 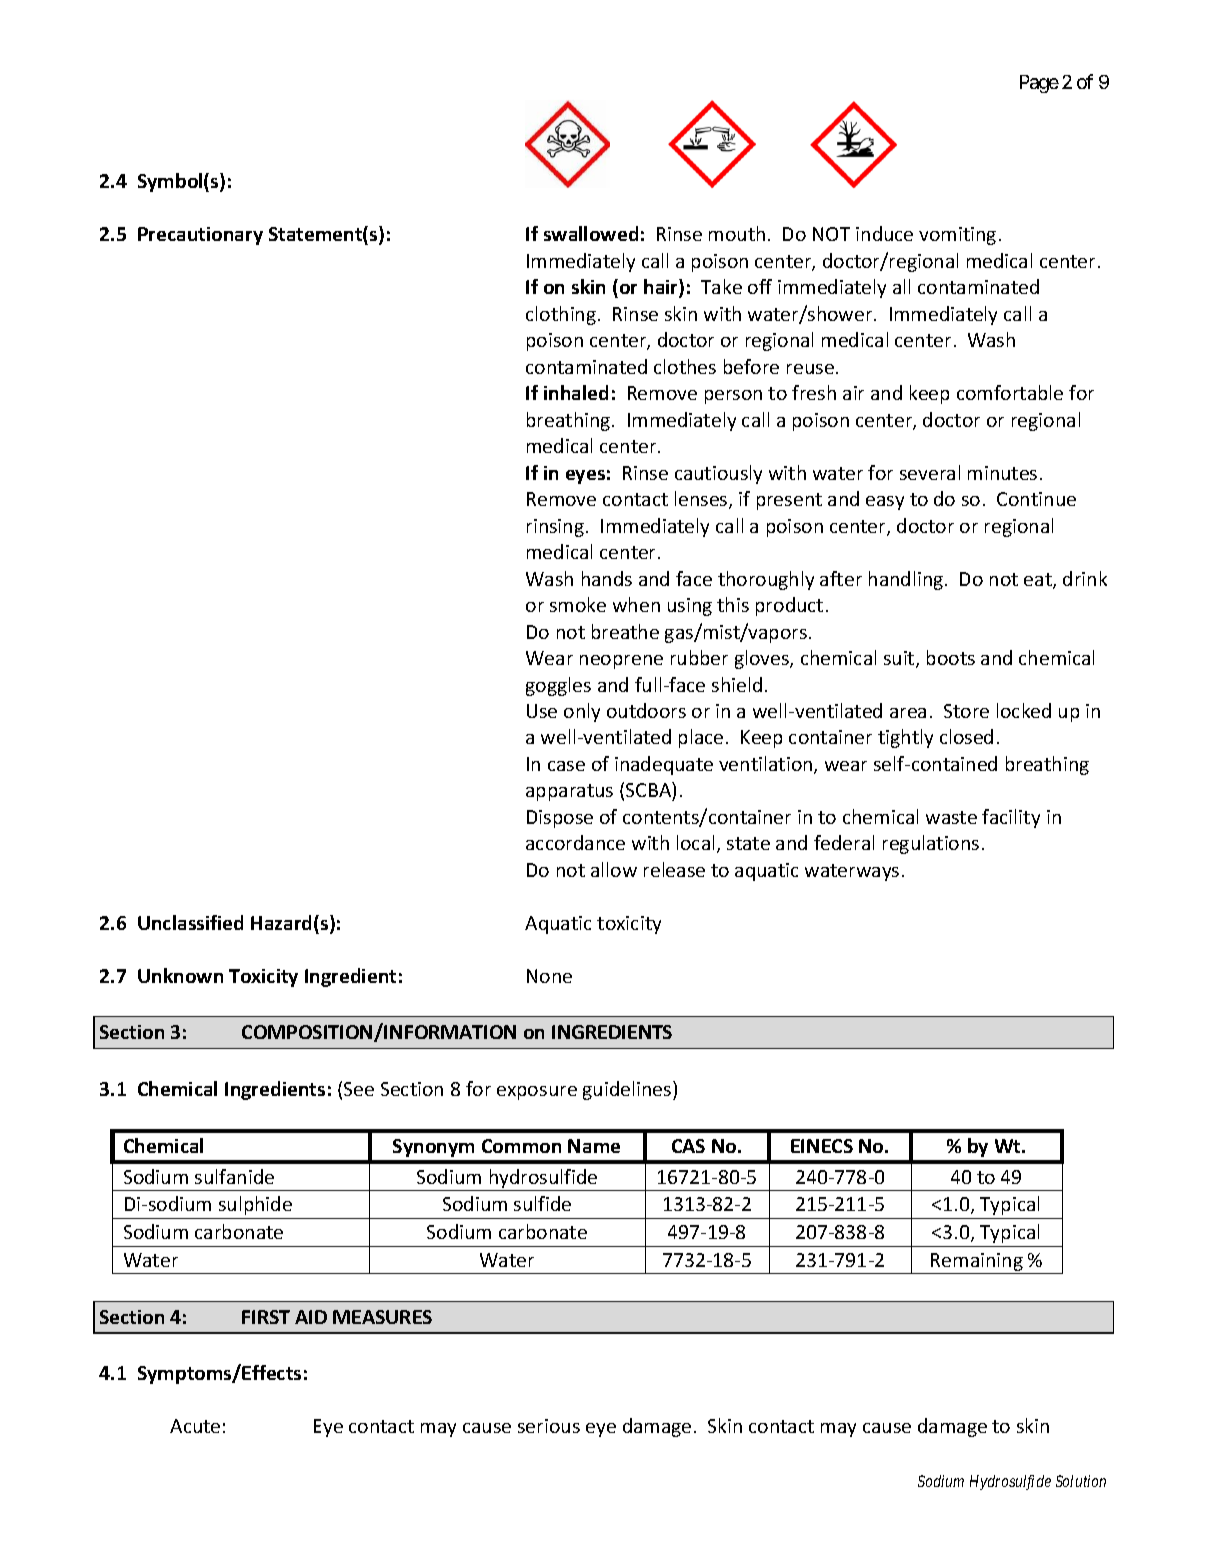 What do you see at coordinates (359, 1089) in the image?
I see `See` at bounding box center [359, 1089].
